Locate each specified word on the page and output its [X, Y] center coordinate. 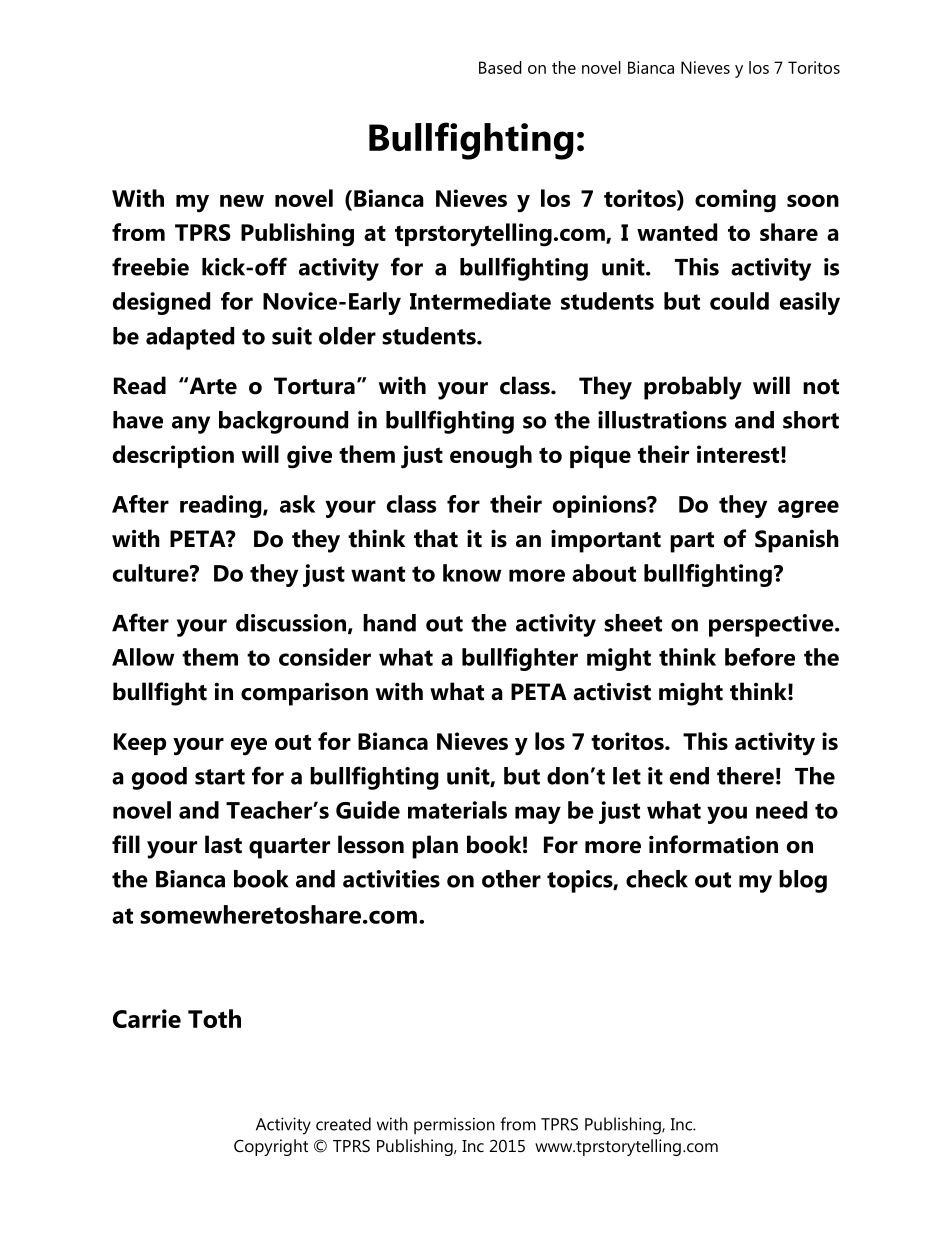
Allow [143, 657]
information [713, 844]
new [242, 200]
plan [435, 847]
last [223, 844]
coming [735, 201]
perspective [772, 625]
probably [693, 388]
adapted [190, 338]
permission [454, 1126]
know [472, 573]
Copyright [271, 1147]
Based [500, 67]
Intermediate [480, 301]
